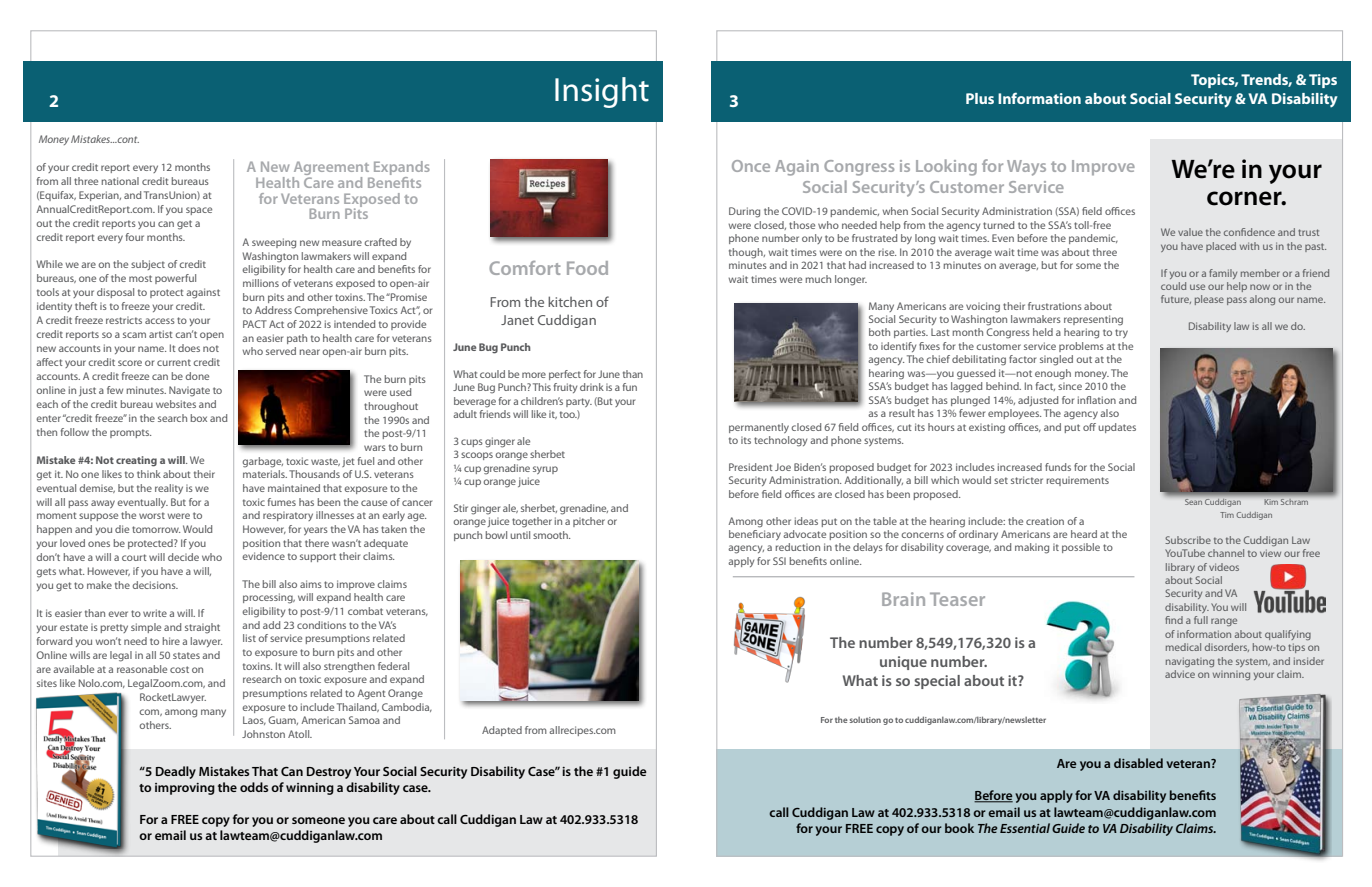 This document has width=1372, height=887. Describe the element at coordinates (175, 279) in the document. I see `powerful` at that location.
